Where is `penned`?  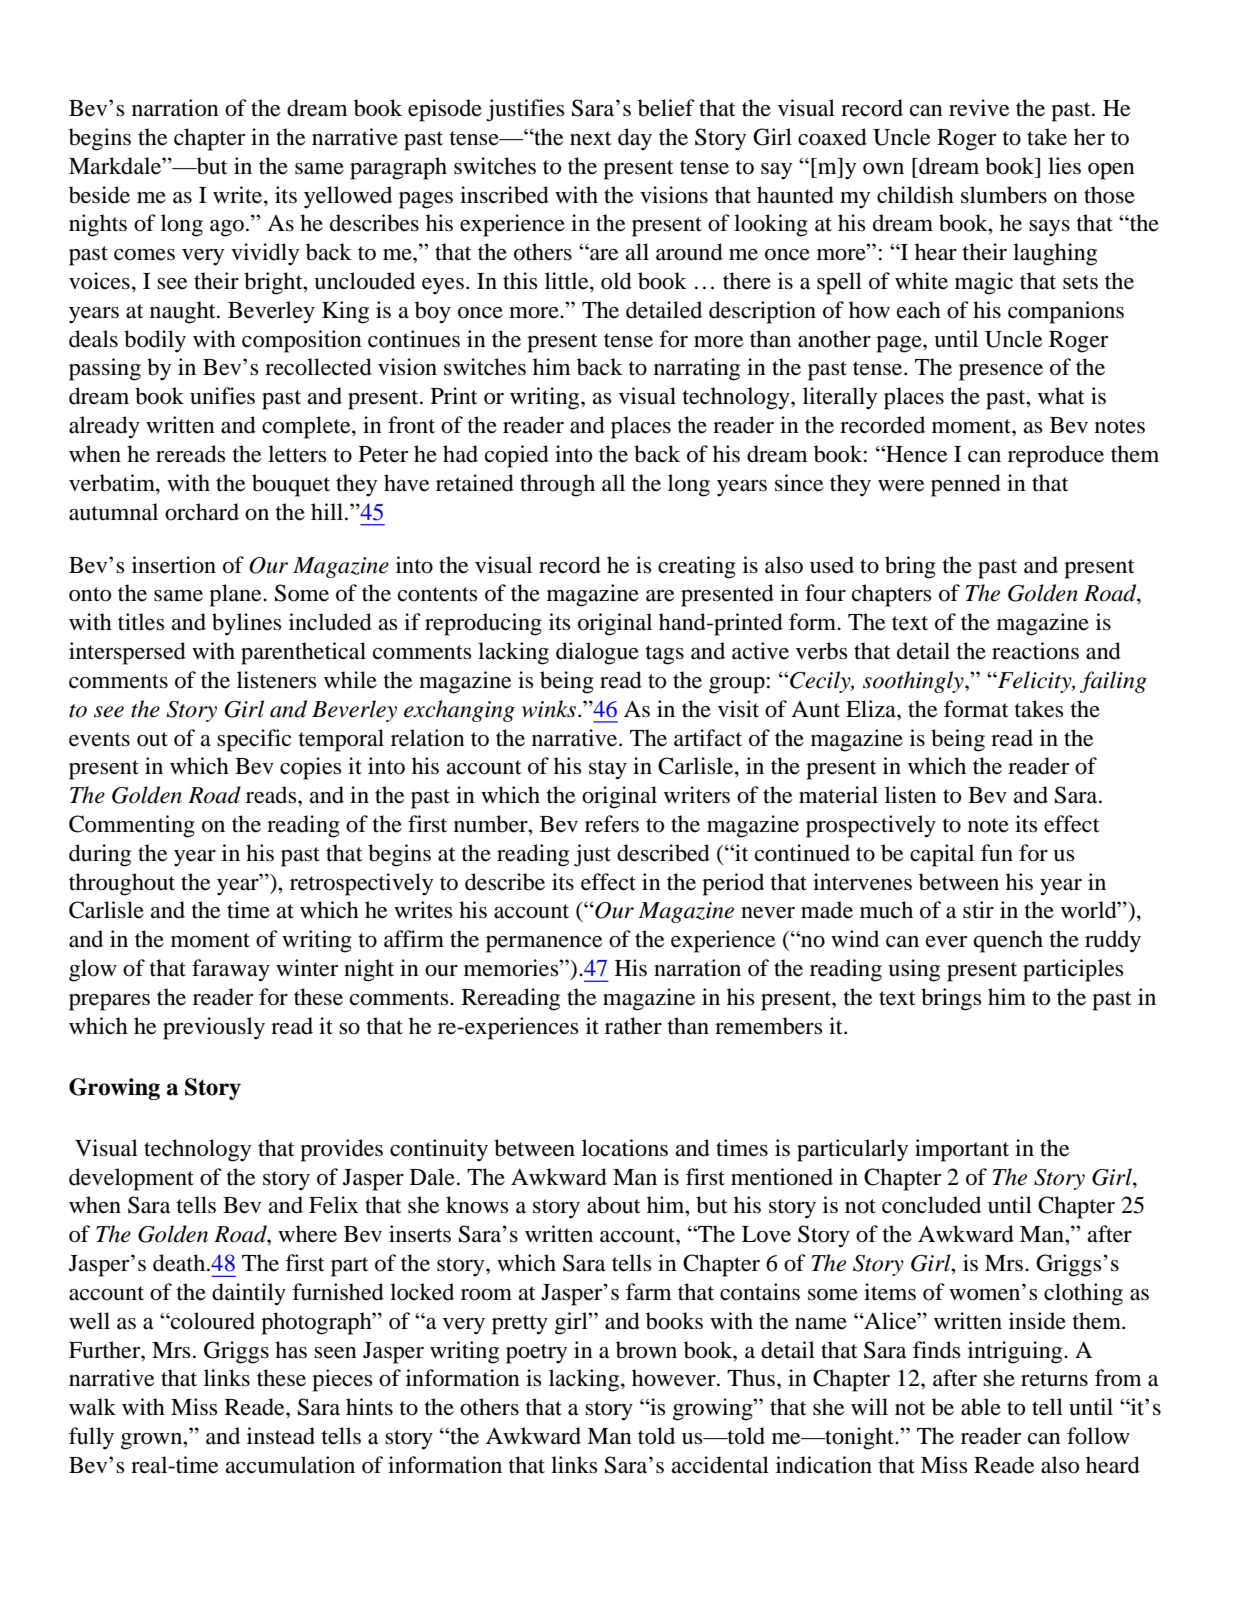 penned is located at coordinates (966, 485).
